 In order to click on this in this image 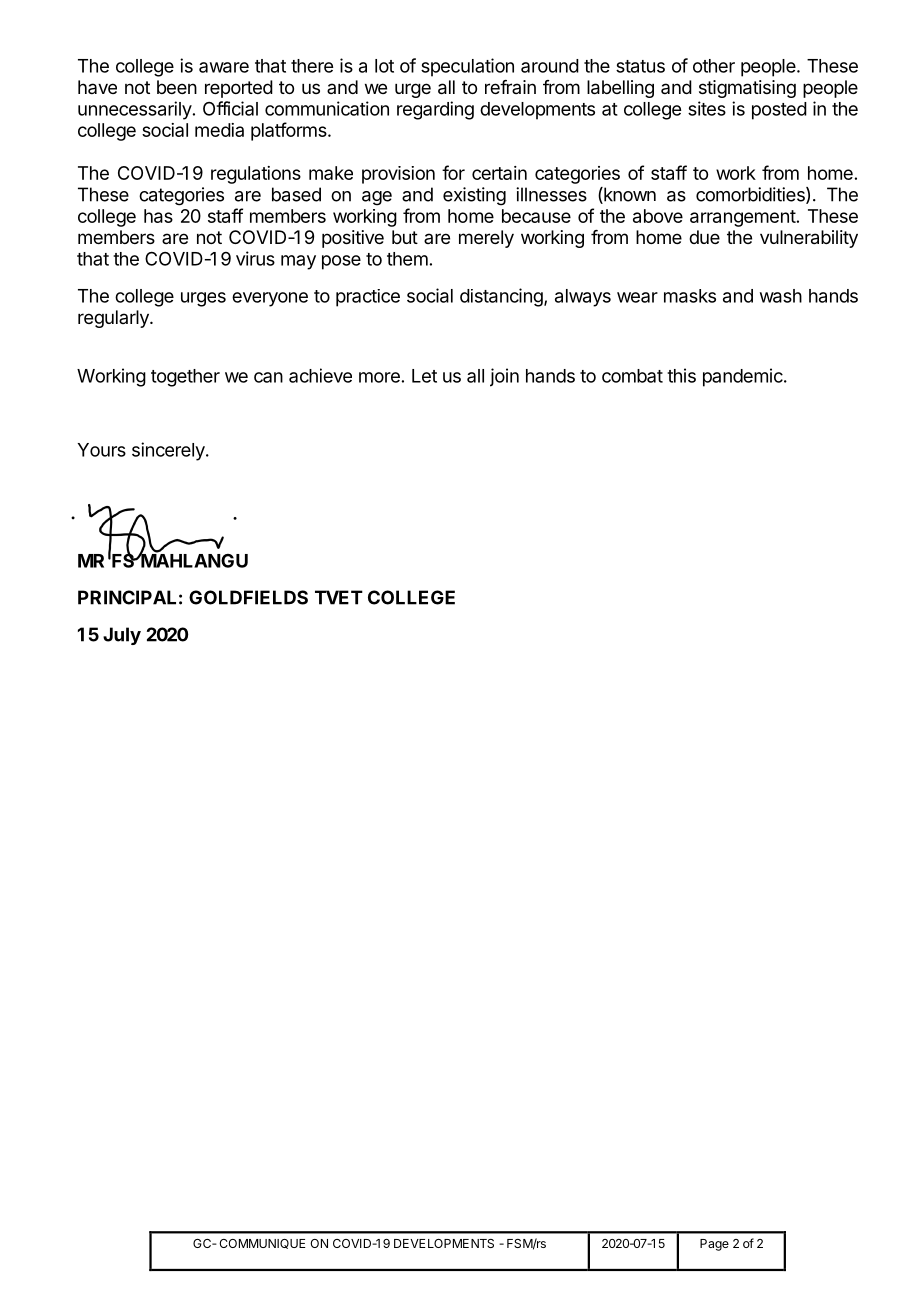, I will do `click(681, 375)`.
